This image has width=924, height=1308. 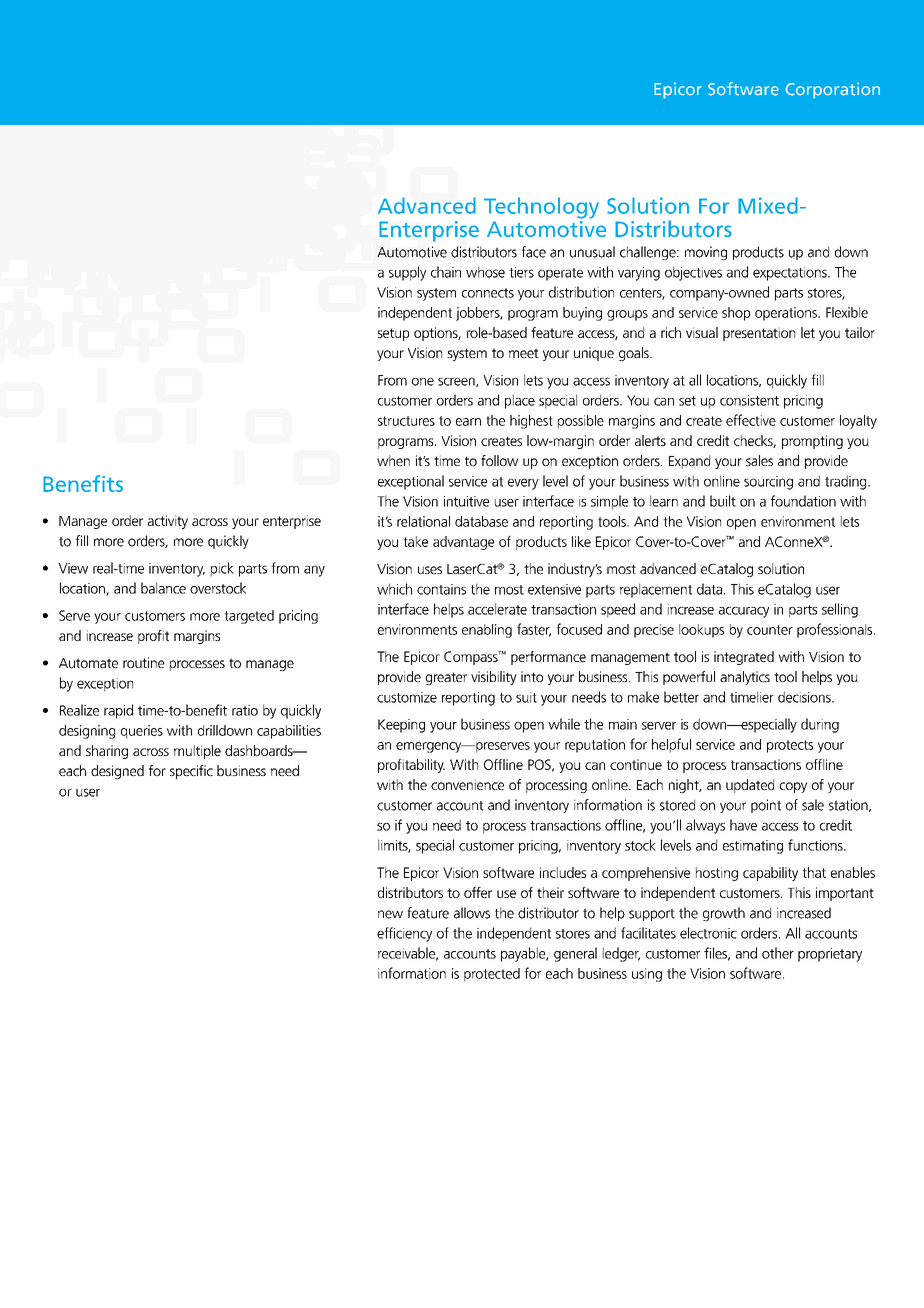 What do you see at coordinates (407, 273) in the image?
I see `supply` at bounding box center [407, 273].
